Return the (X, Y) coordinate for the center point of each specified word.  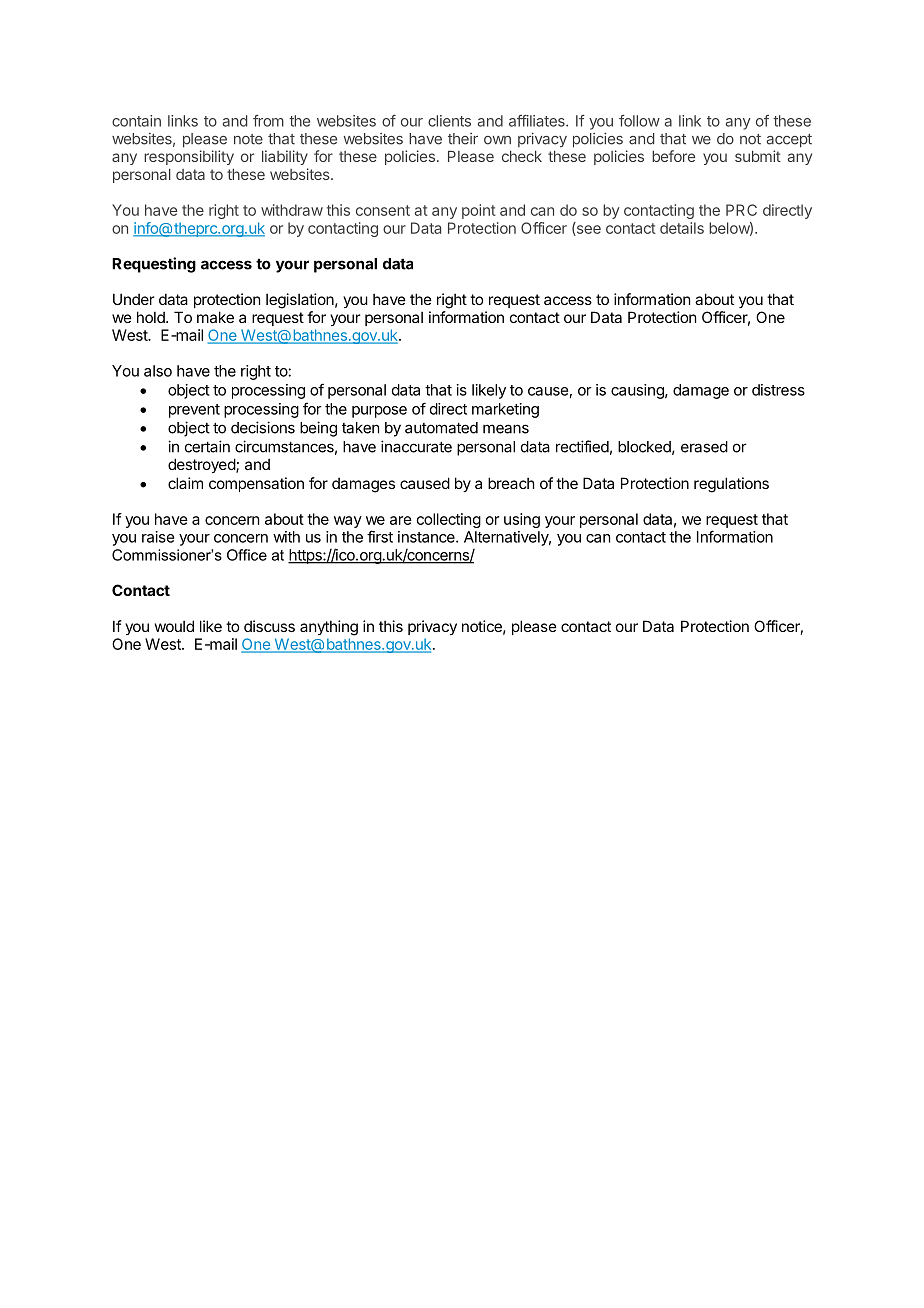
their (463, 139)
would (174, 626)
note (248, 139)
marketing (505, 410)
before (673, 156)
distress (778, 390)
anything (329, 628)
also (158, 371)
